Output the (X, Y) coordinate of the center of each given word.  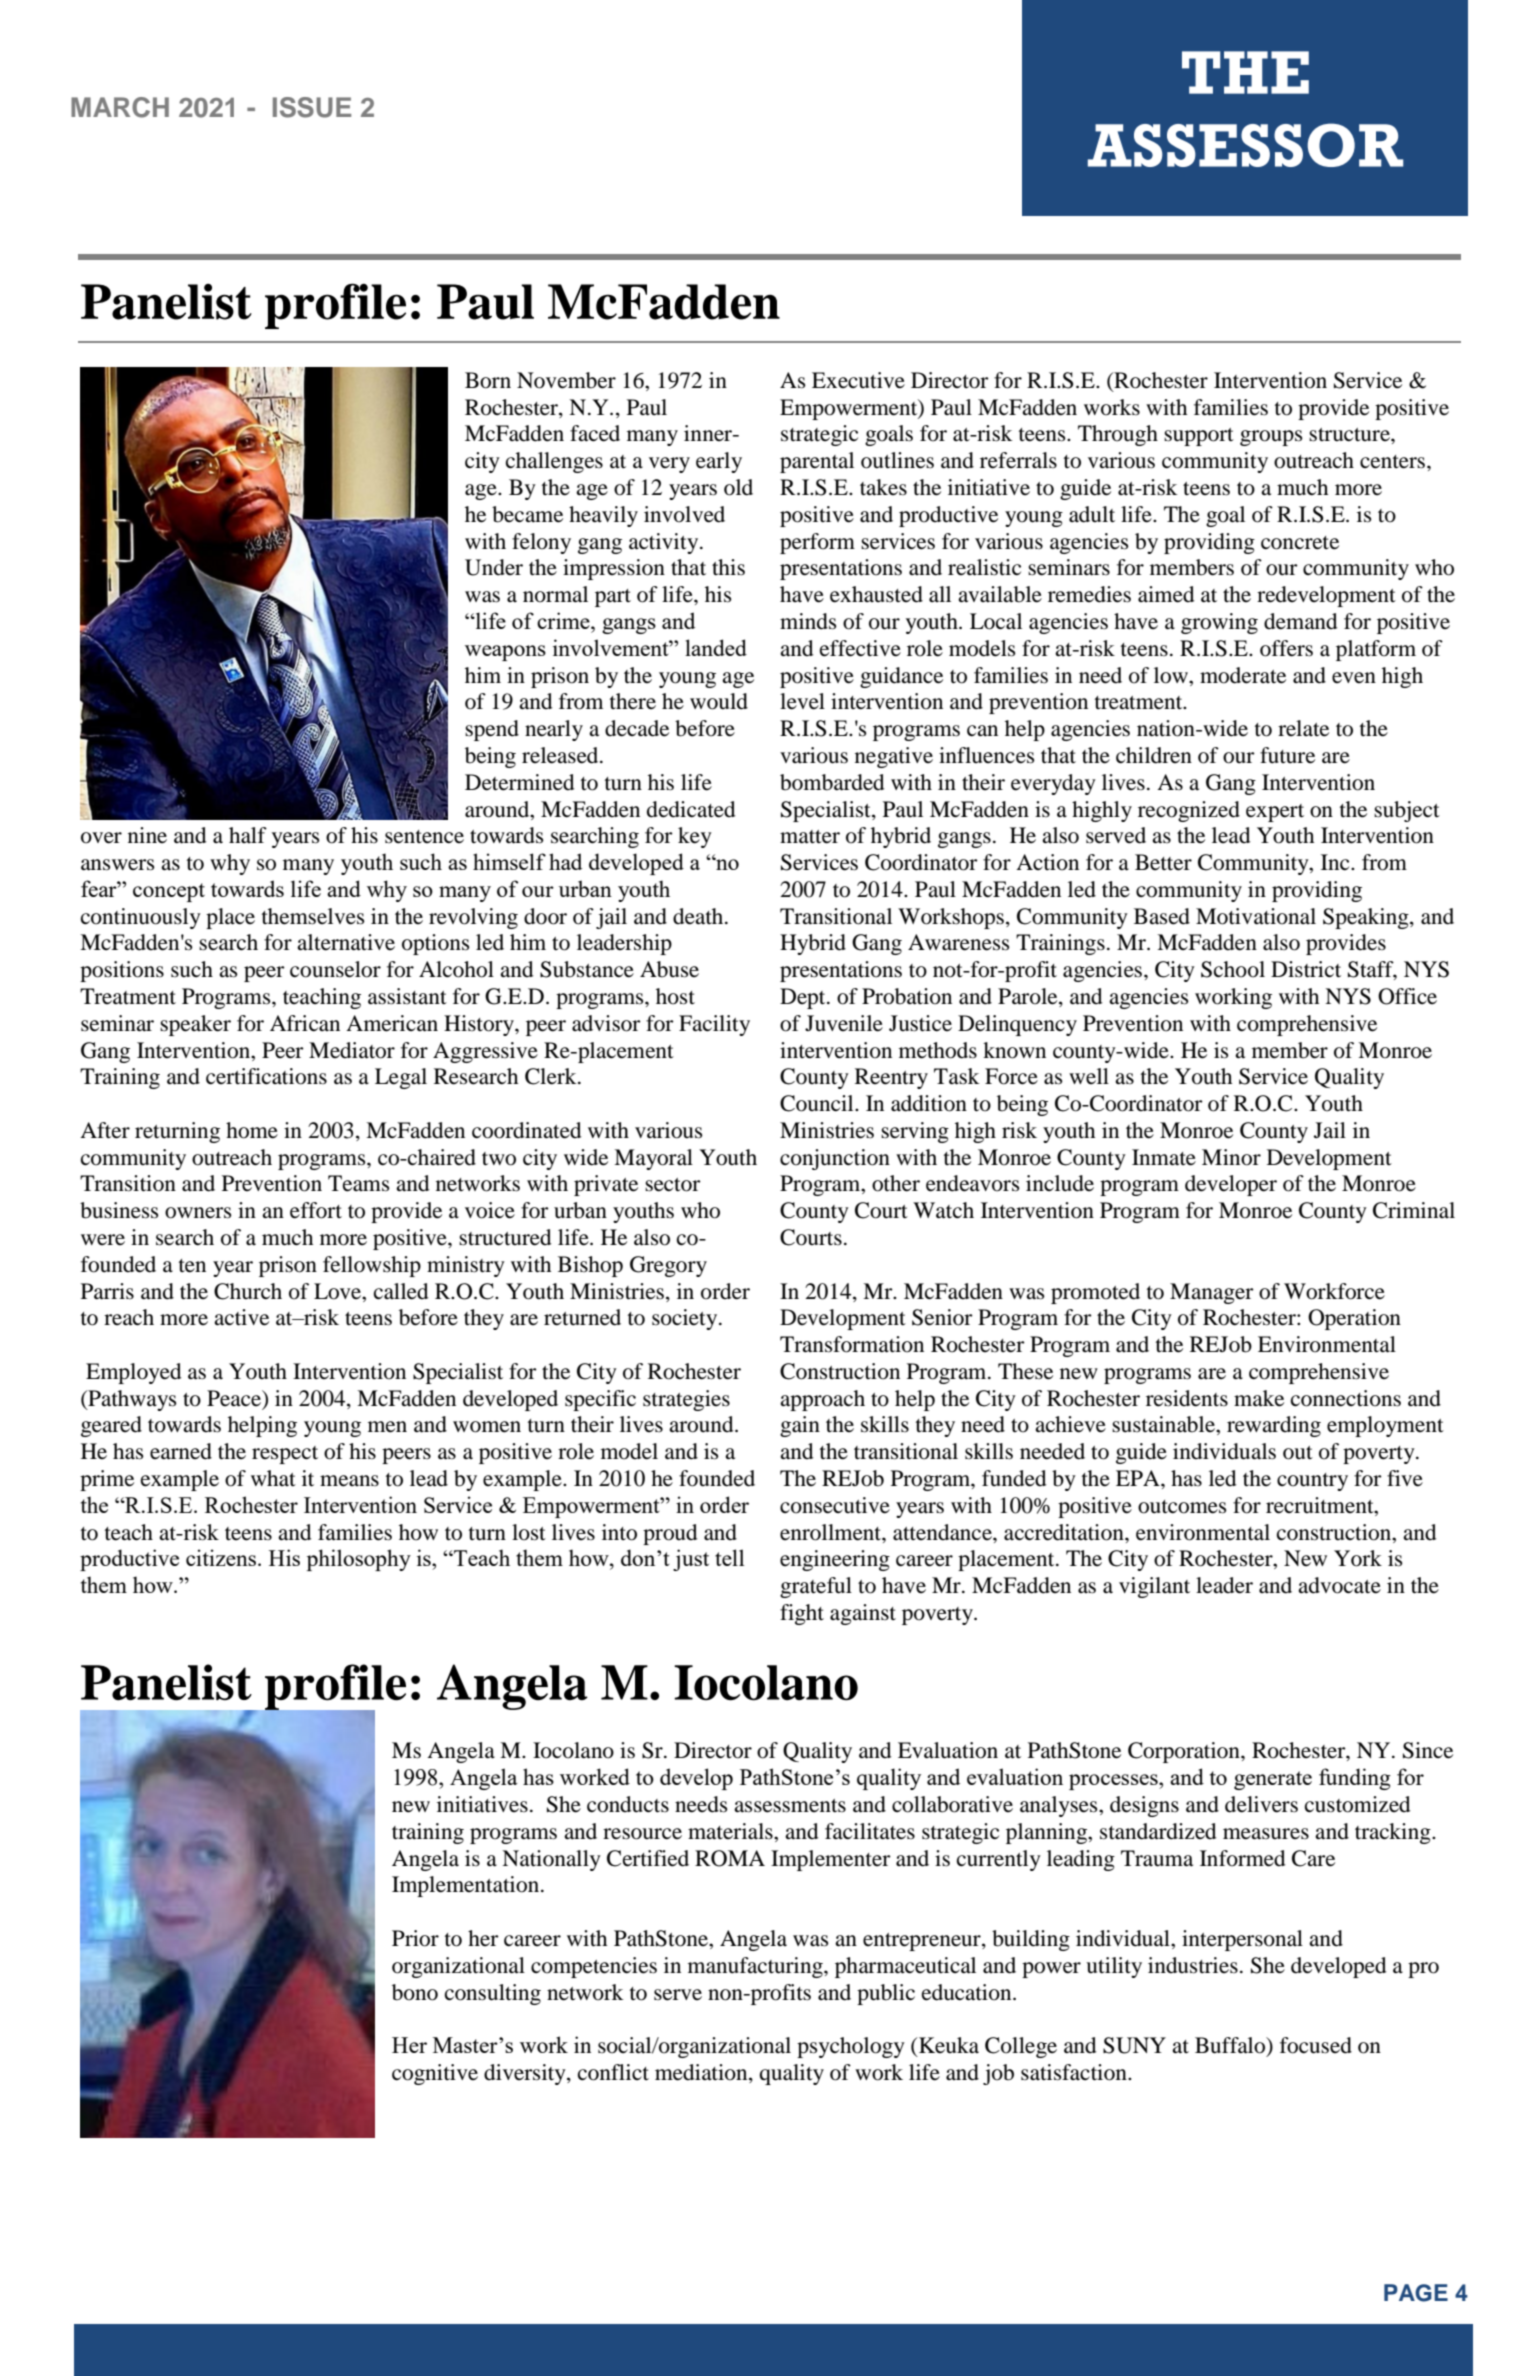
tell (729, 1557)
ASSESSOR (1245, 145)
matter (810, 837)
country (1312, 1482)
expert (1275, 813)
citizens (222, 1557)
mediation (702, 2073)
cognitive (435, 2074)
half (248, 835)
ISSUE (312, 107)
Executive (858, 380)
